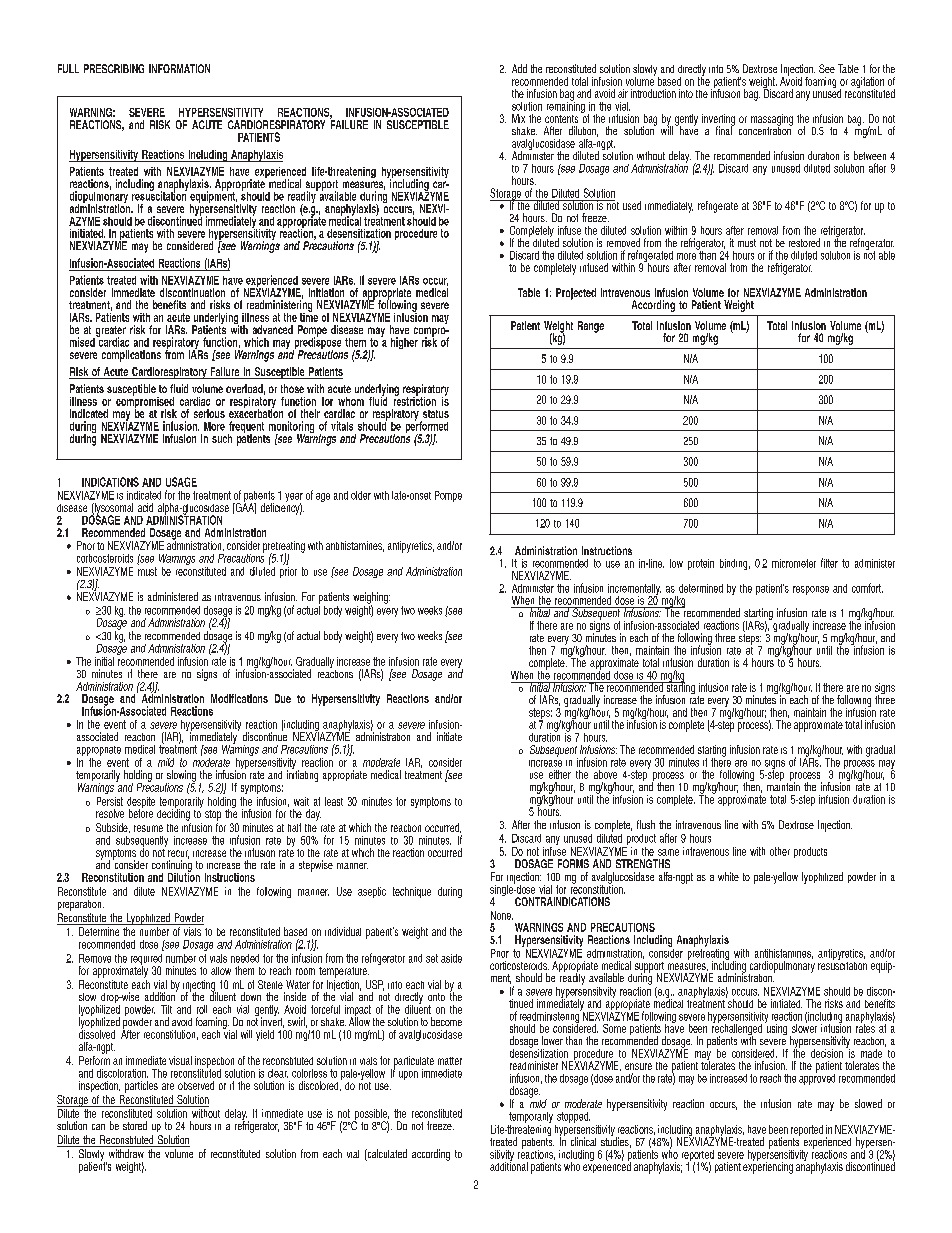 The image size is (952, 1233). I want to click on INFORMATION, so click(179, 68).
